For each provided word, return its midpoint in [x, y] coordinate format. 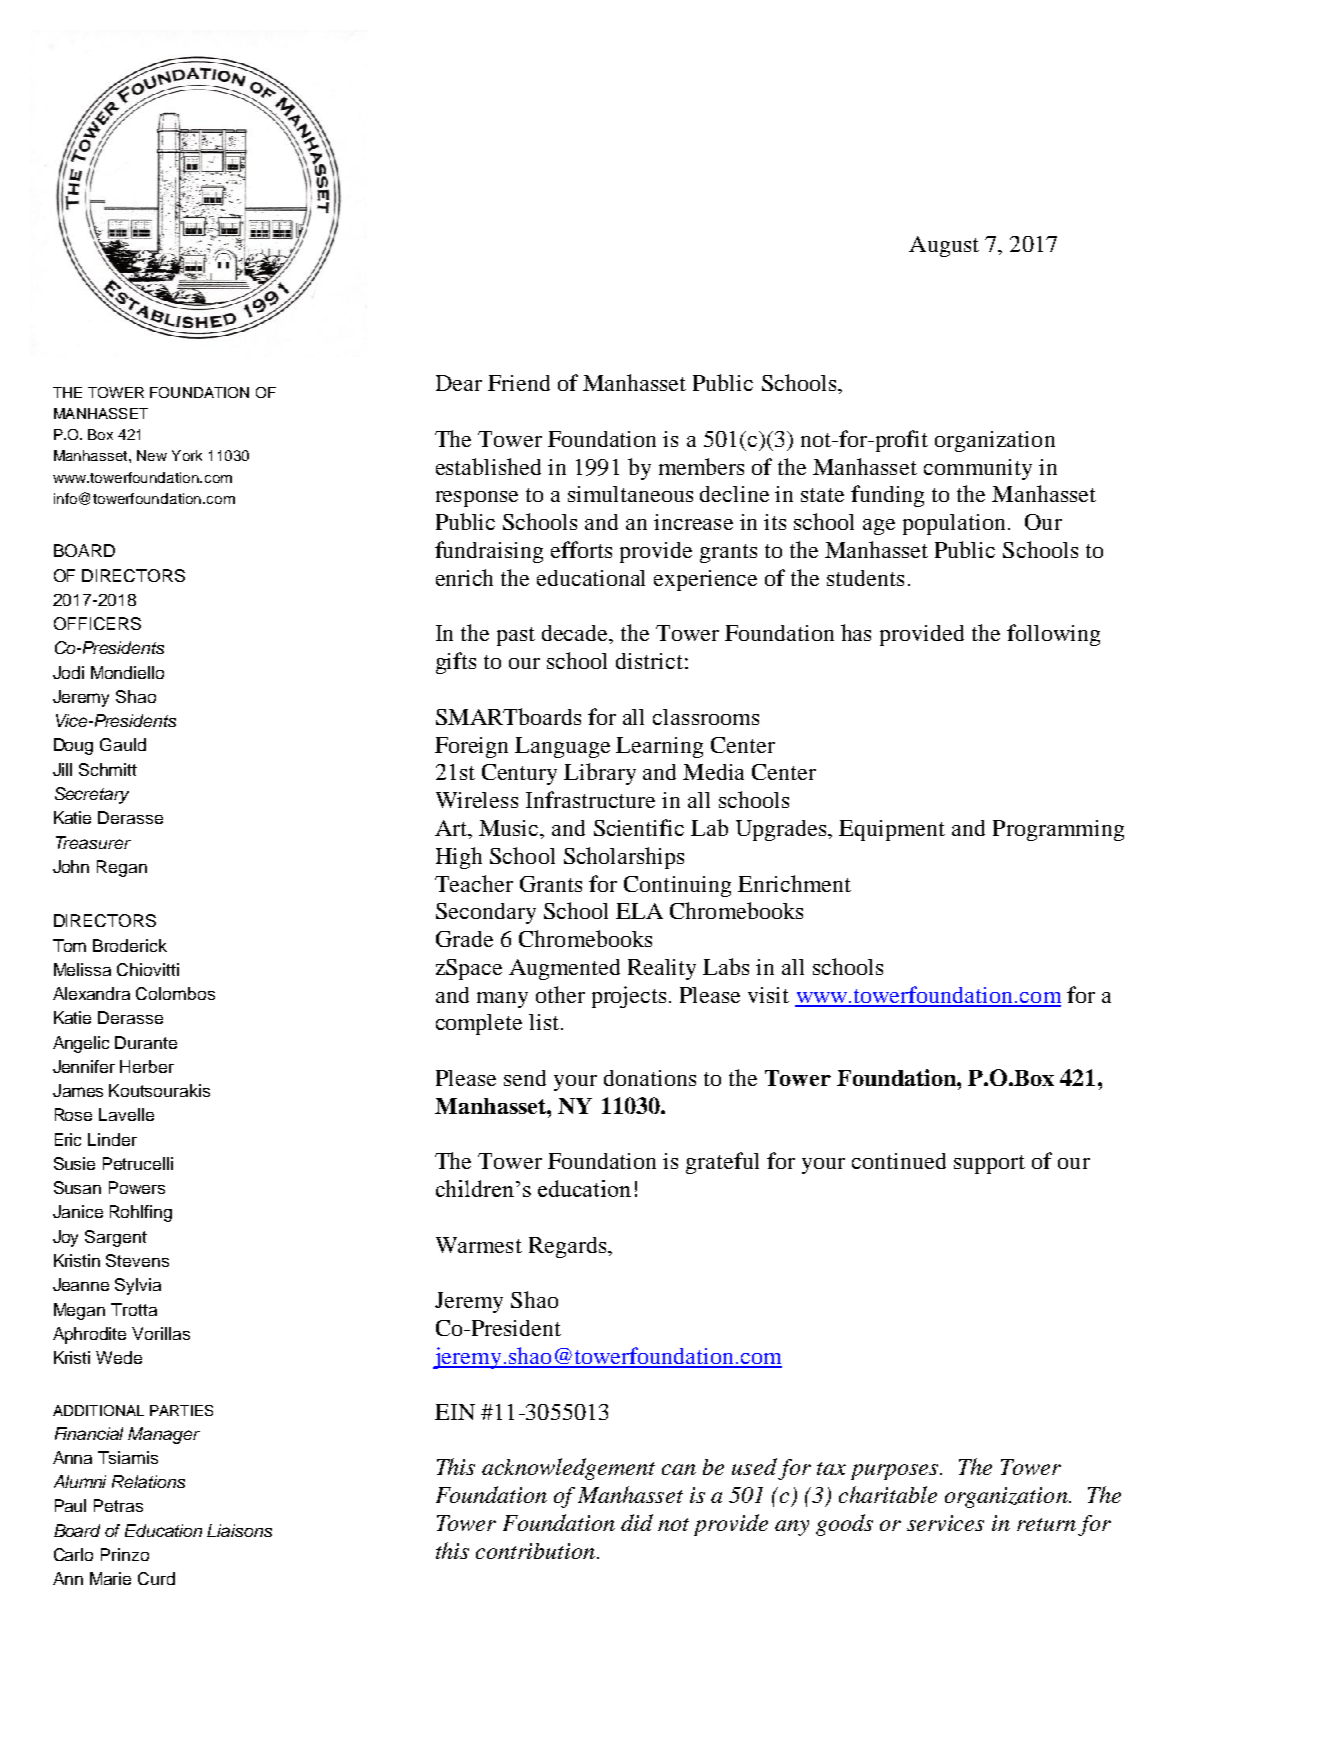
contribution [535, 1551]
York [187, 455]
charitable [888, 1494]
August [944, 246]
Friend [519, 383]
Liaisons [239, 1530]
